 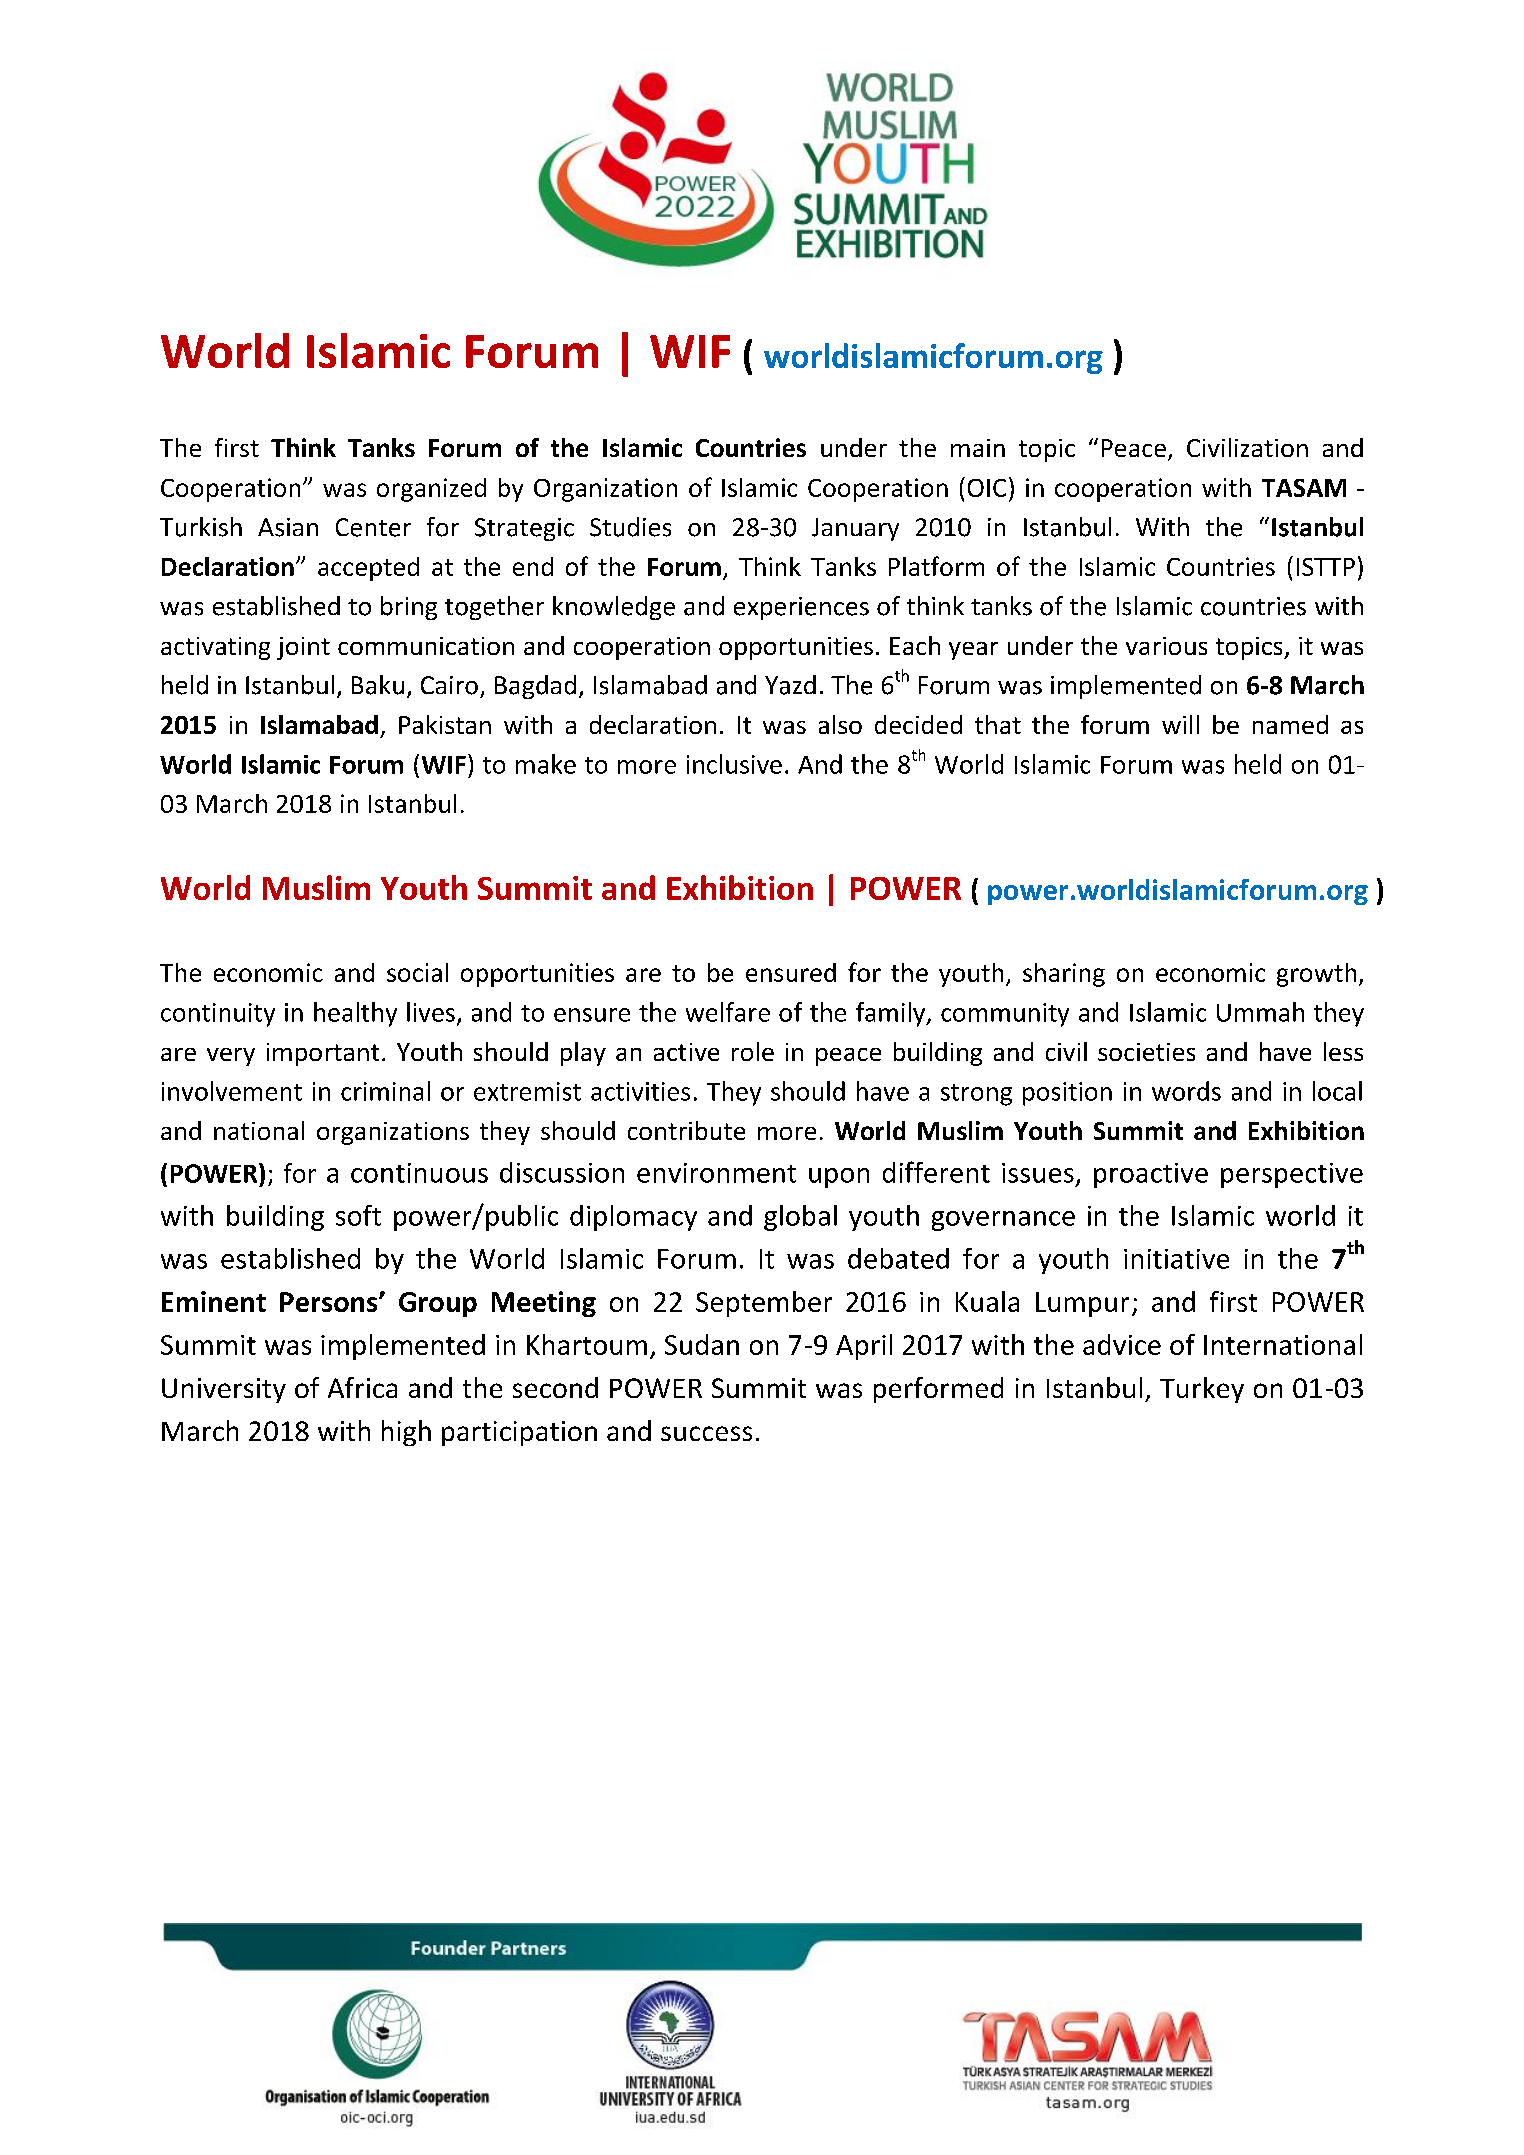 What do you see at coordinates (362, 1387) in the page?
I see `Africa` at bounding box center [362, 1387].
